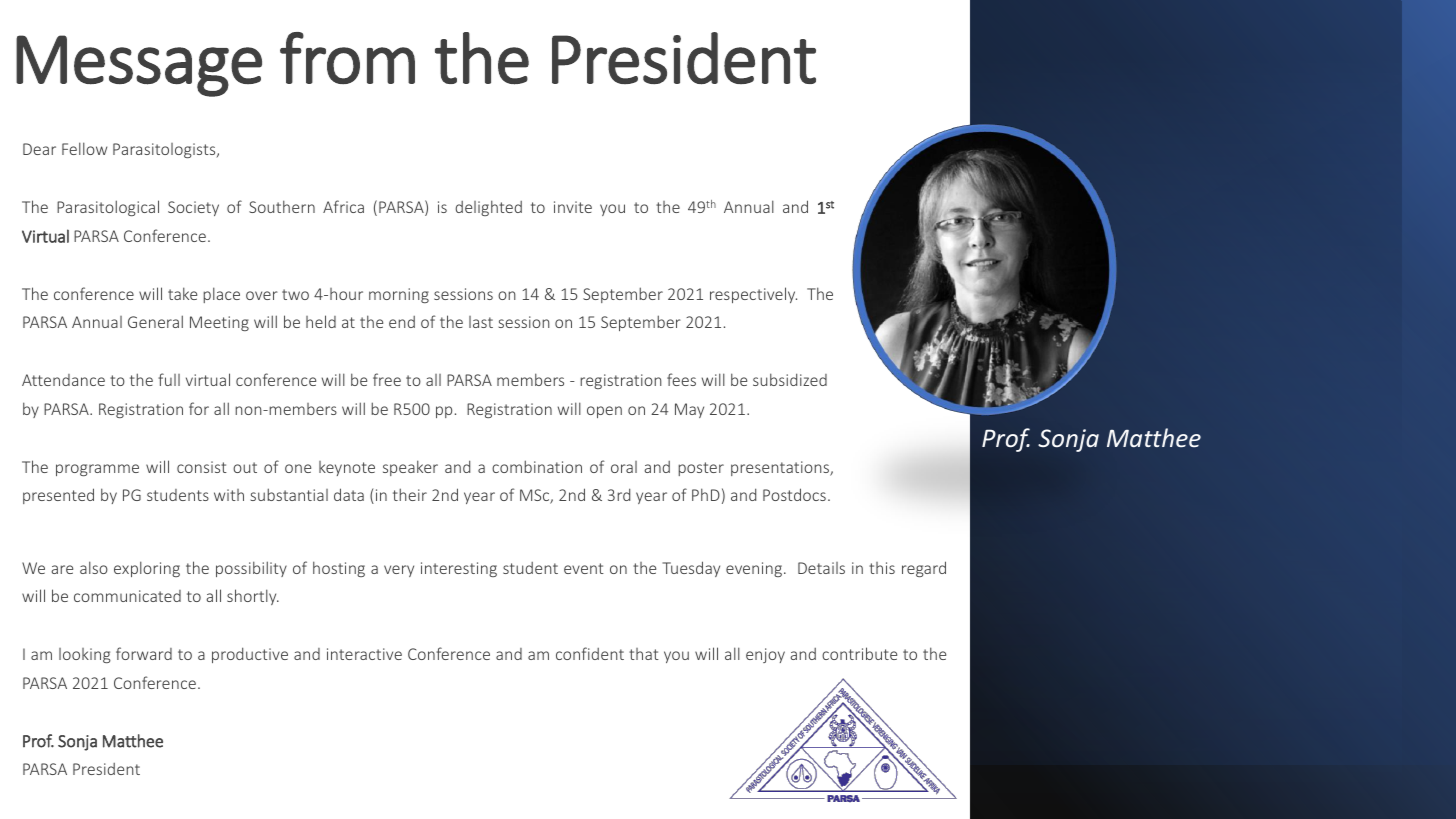 Image resolution: width=1456 pixels, height=819 pixels. What do you see at coordinates (144, 653) in the screenshot?
I see `forward` at bounding box center [144, 653].
